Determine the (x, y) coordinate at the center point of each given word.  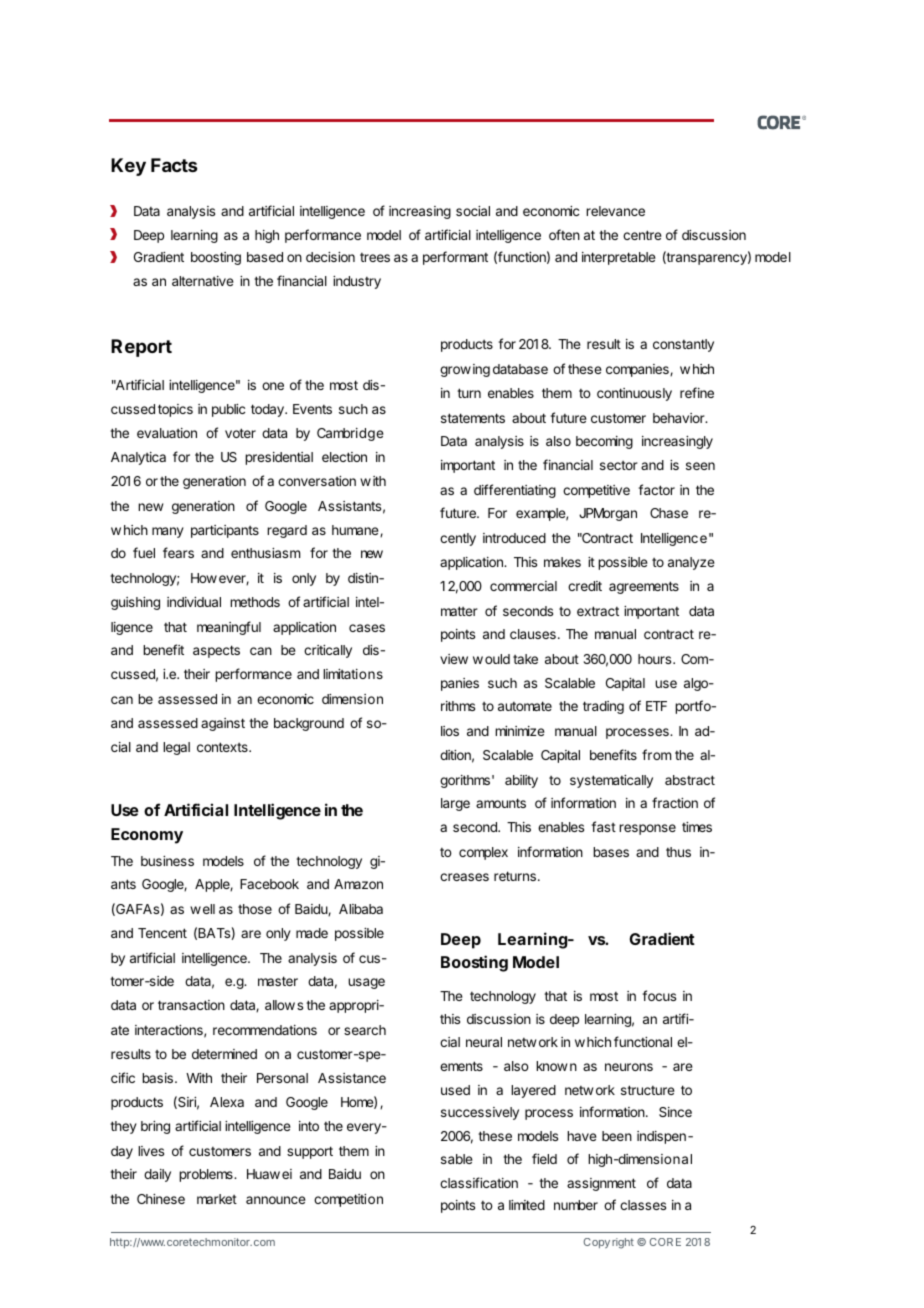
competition (348, 1200)
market (217, 1199)
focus (659, 995)
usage (366, 983)
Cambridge (350, 434)
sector (619, 465)
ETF (656, 706)
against (223, 724)
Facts (174, 165)
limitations (353, 674)
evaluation (167, 433)
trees (375, 257)
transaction (191, 1005)
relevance (615, 211)
